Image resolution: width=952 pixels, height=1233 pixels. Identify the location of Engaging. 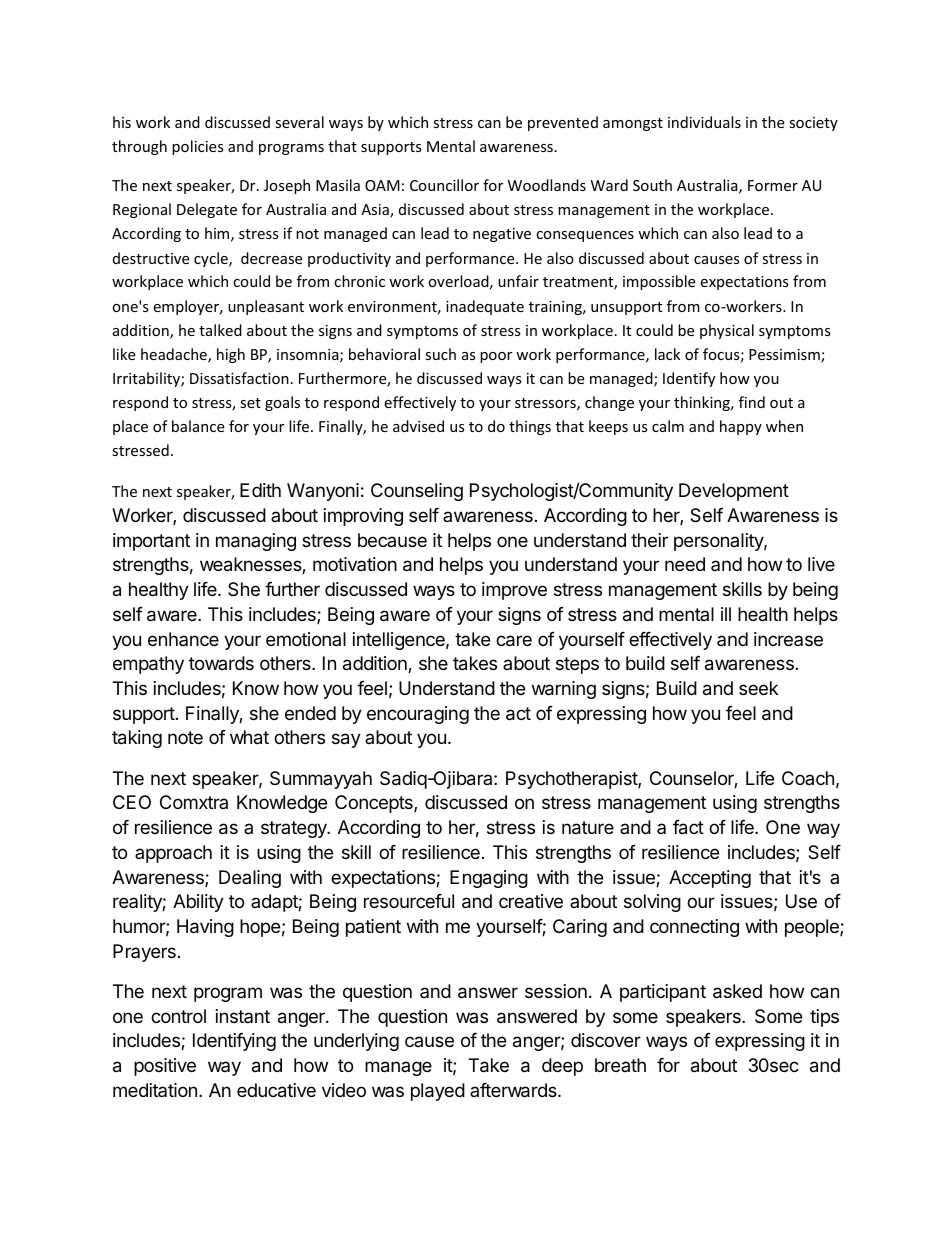
(489, 879).
